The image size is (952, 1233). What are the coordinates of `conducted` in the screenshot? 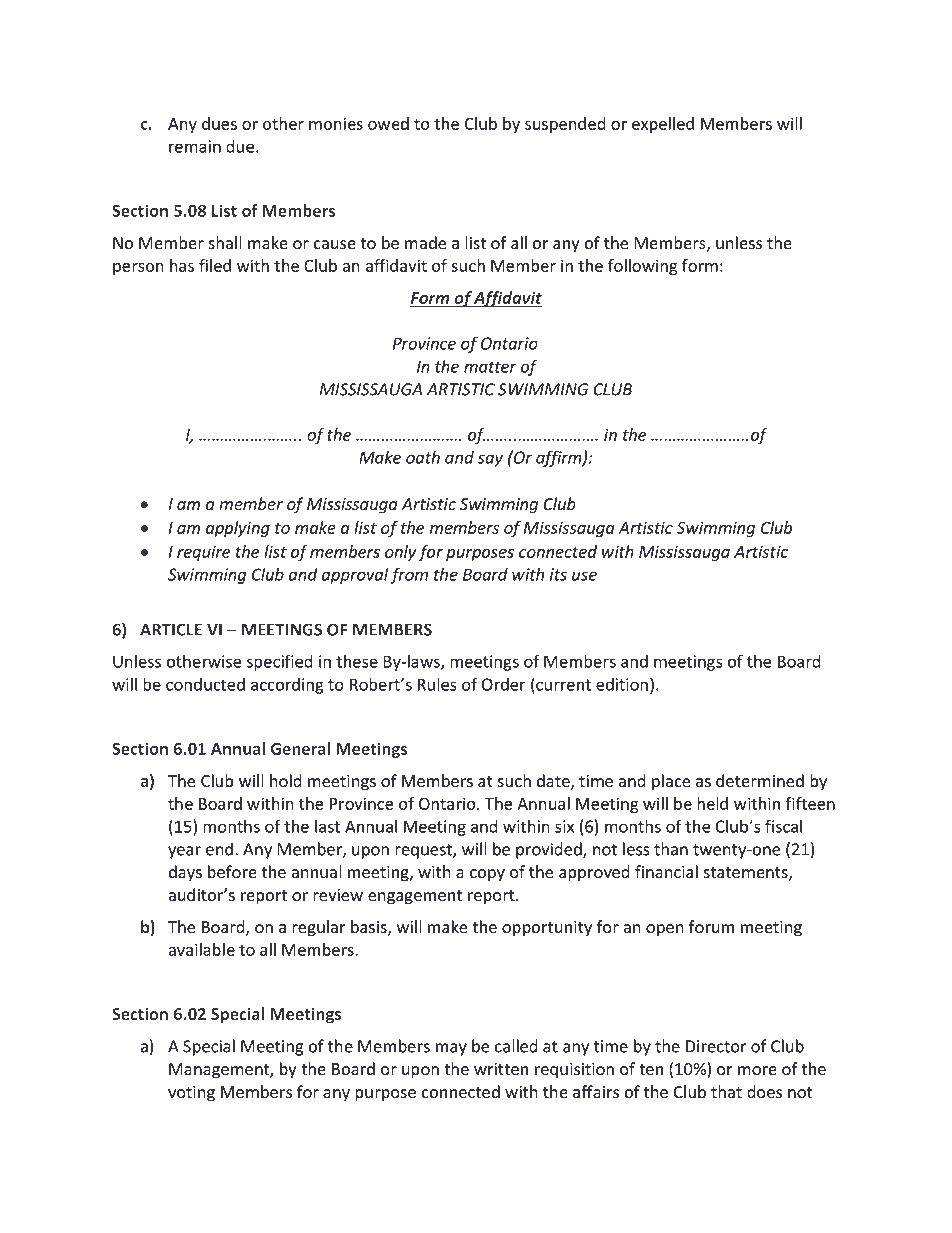 It's located at (205, 684).
